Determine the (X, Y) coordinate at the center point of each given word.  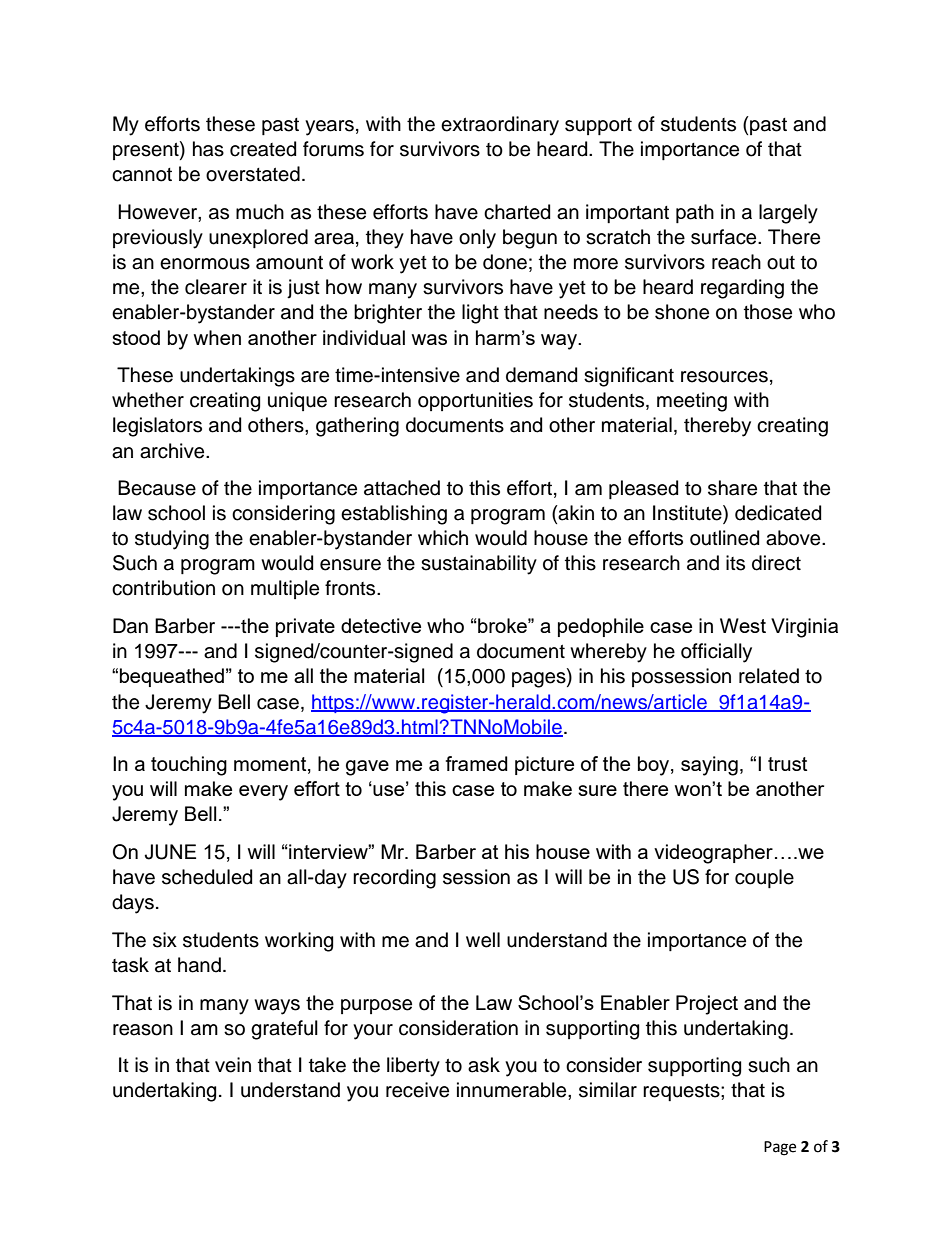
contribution (163, 588)
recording (394, 879)
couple (764, 878)
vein (233, 1065)
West (743, 625)
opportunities (475, 401)
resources (724, 377)
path (695, 213)
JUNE (170, 852)
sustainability (479, 565)
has (208, 149)
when (217, 337)
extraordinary (500, 126)
